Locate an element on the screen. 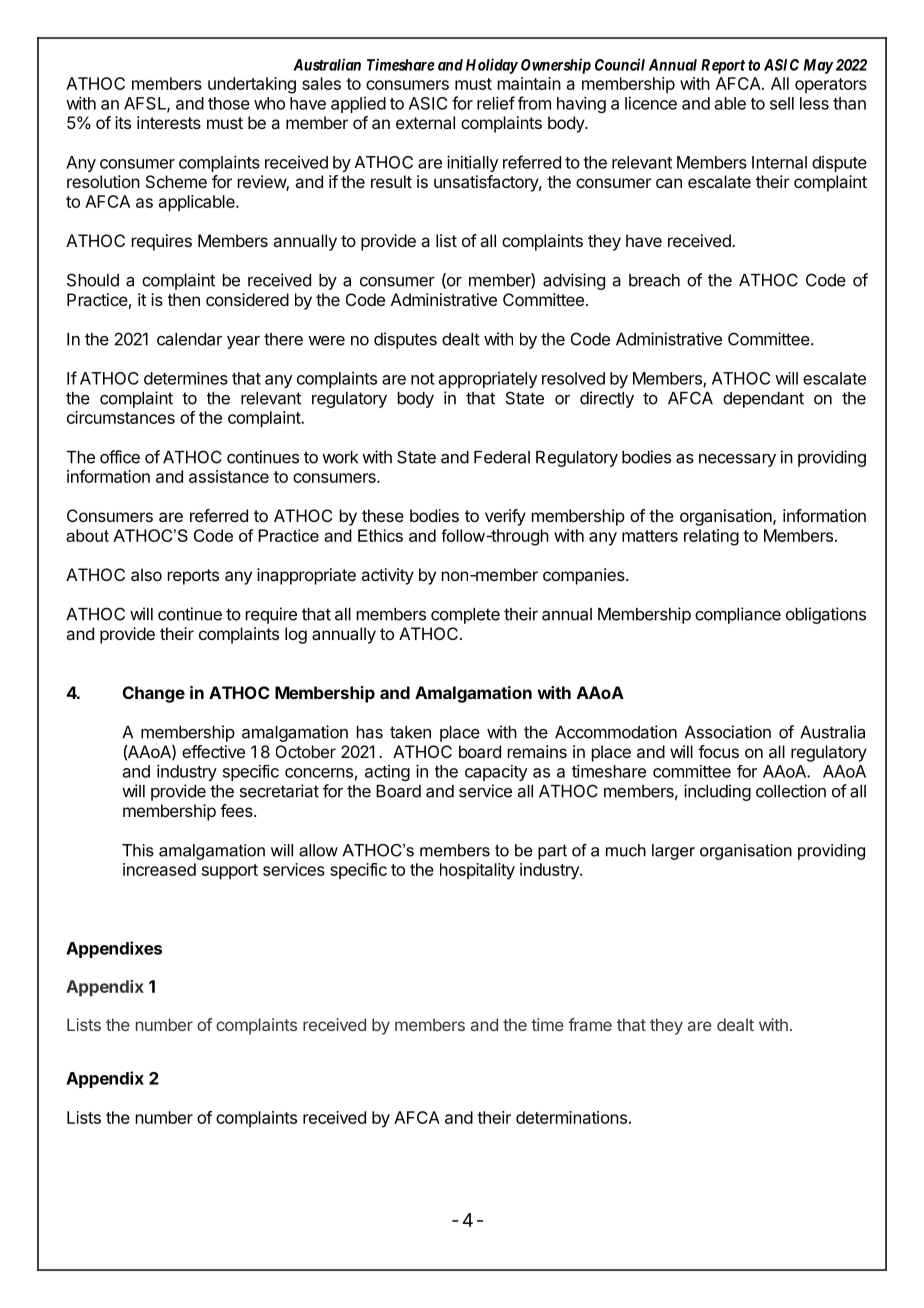  circumstances is located at coordinates (121, 417).
